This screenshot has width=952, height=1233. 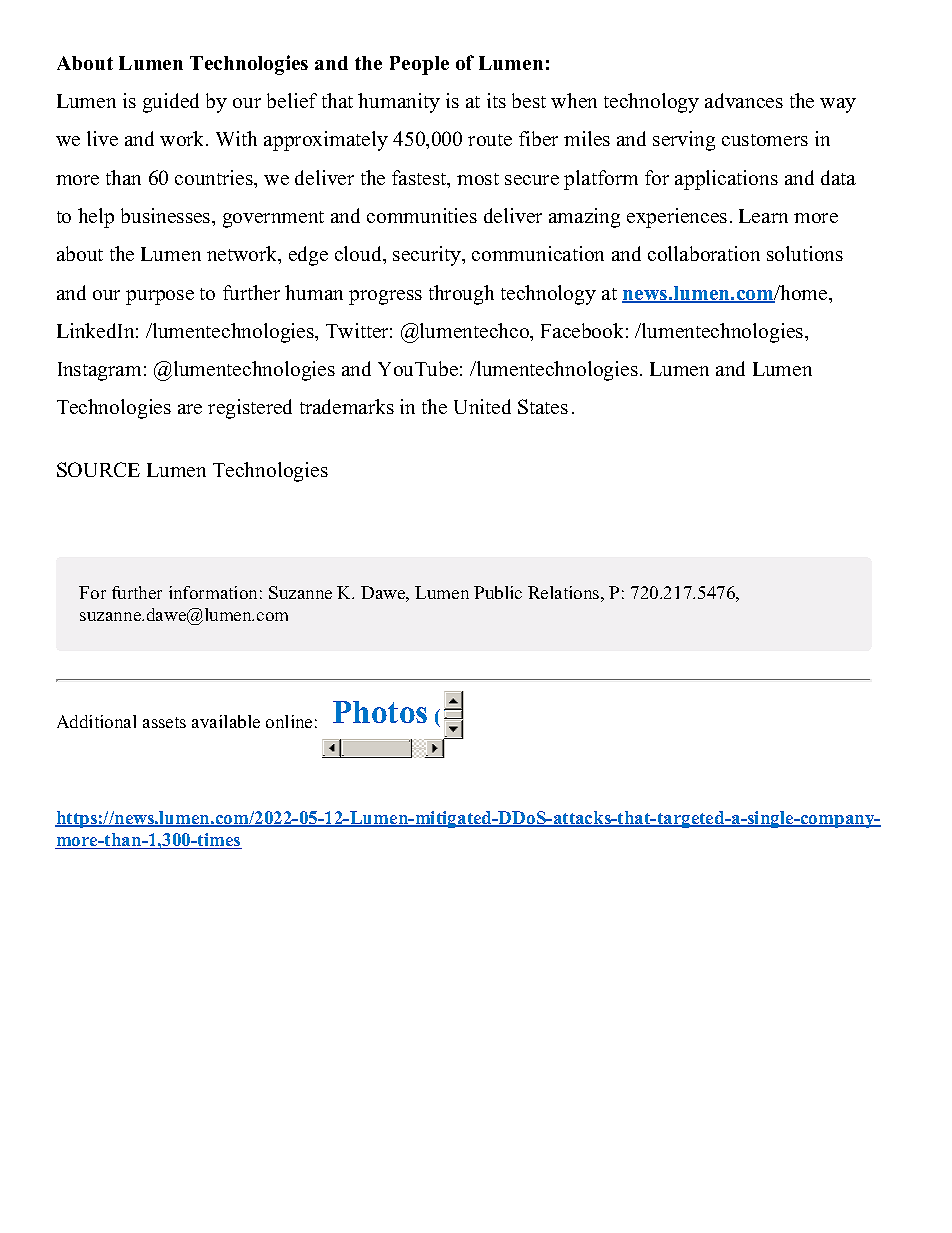 I want to click on guided, so click(x=171, y=103).
